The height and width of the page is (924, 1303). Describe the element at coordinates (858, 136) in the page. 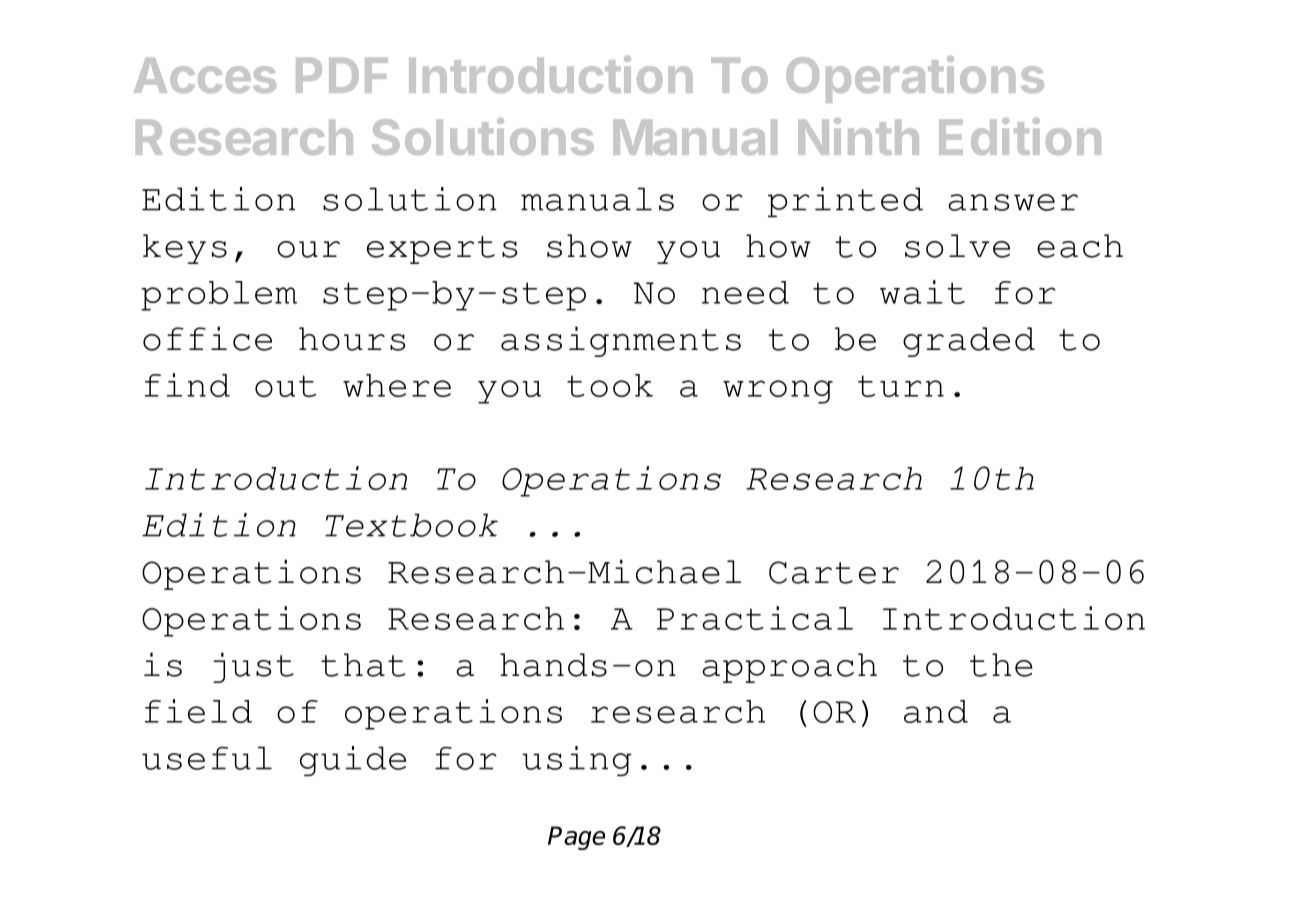

I see `Ninth` at that location.
